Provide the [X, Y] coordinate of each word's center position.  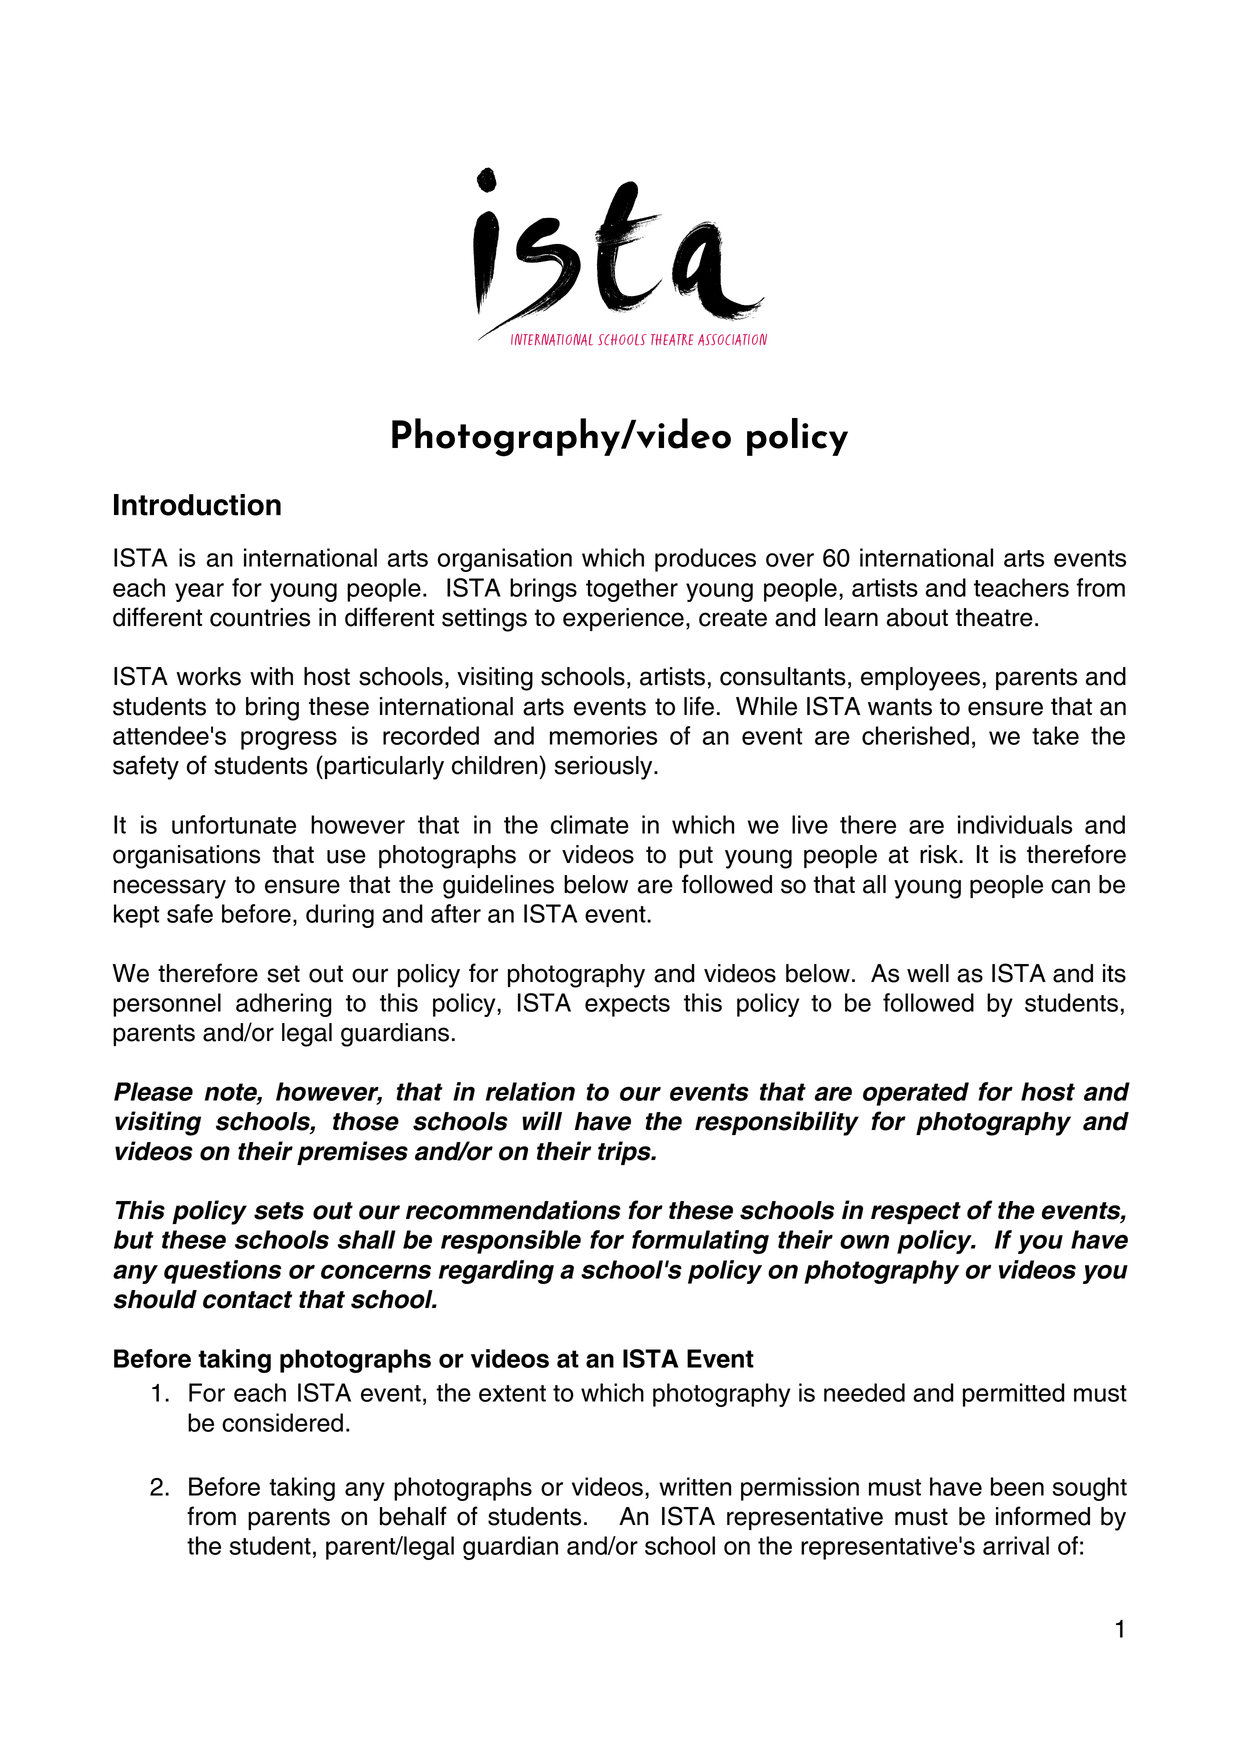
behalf [413, 1516]
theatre [994, 617]
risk [940, 854]
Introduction [197, 505]
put [696, 857]
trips [625, 1153]
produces [705, 560]
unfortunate [234, 824]
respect [916, 1213]
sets [279, 1211]
